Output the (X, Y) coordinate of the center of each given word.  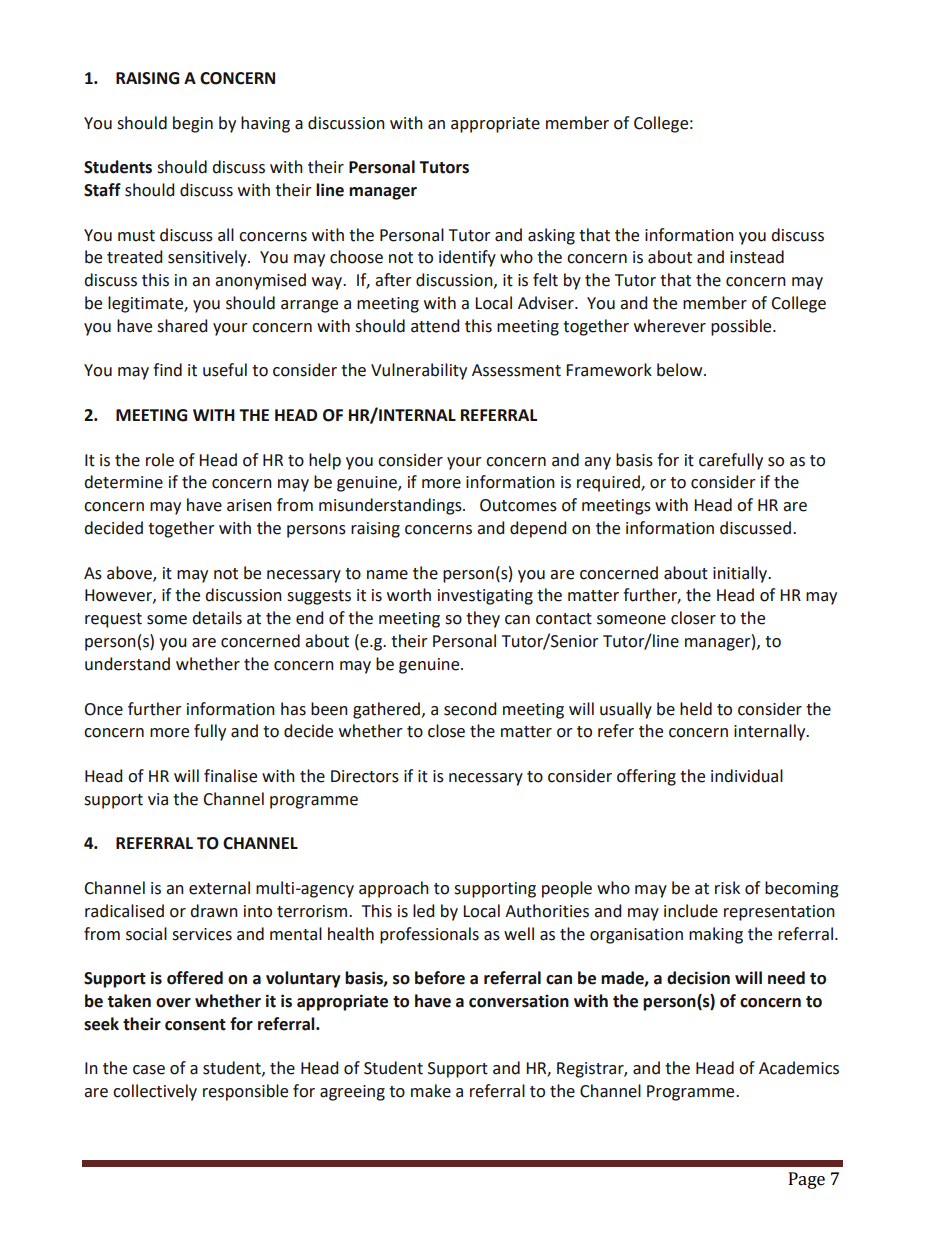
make (431, 1091)
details (217, 618)
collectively (155, 1092)
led (423, 911)
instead (757, 257)
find (167, 370)
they (483, 619)
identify (467, 258)
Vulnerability (419, 371)
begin (193, 124)
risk (727, 888)
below (681, 370)
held (696, 709)
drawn (214, 911)
